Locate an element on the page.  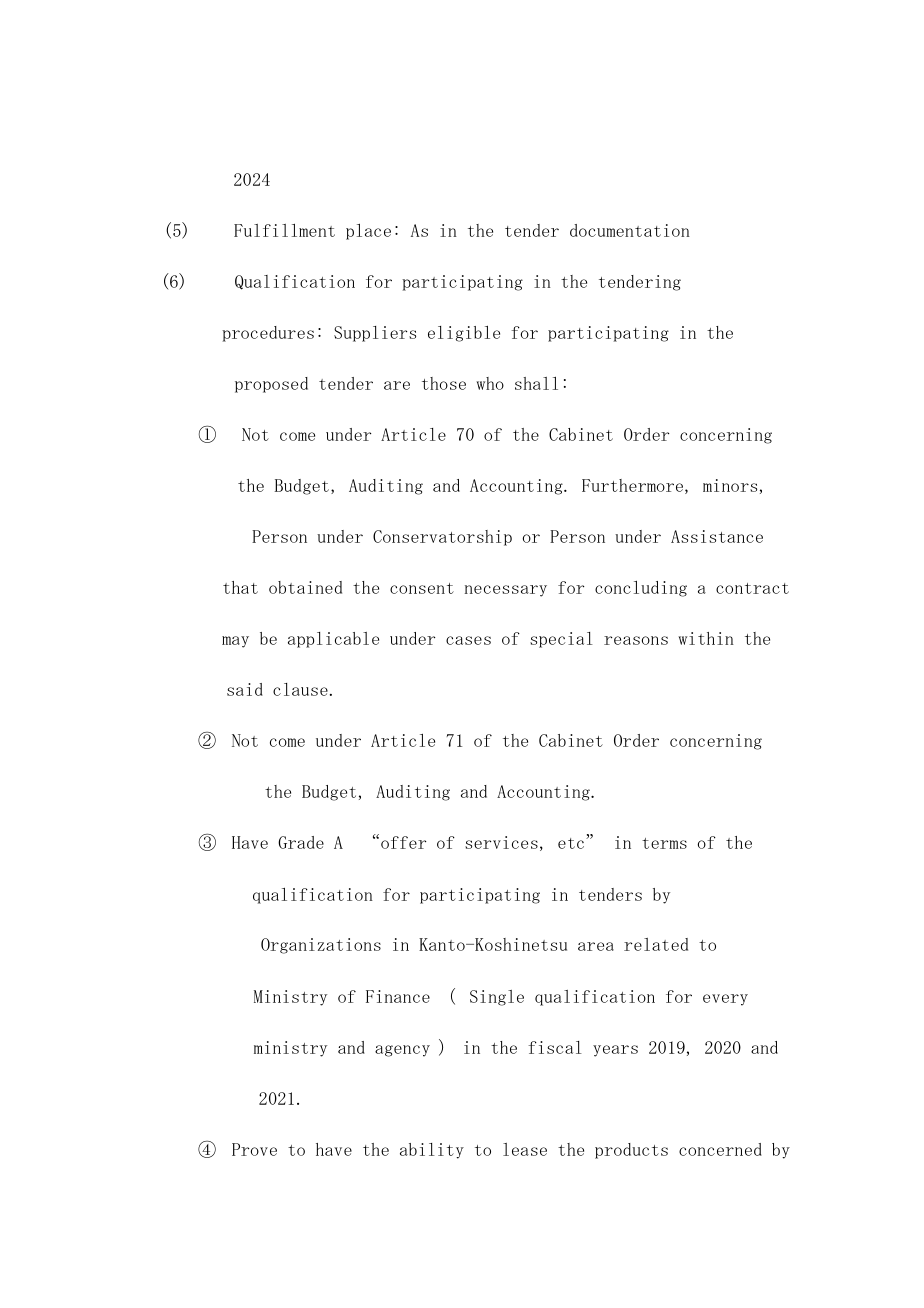
lease is located at coordinates (525, 1149).
